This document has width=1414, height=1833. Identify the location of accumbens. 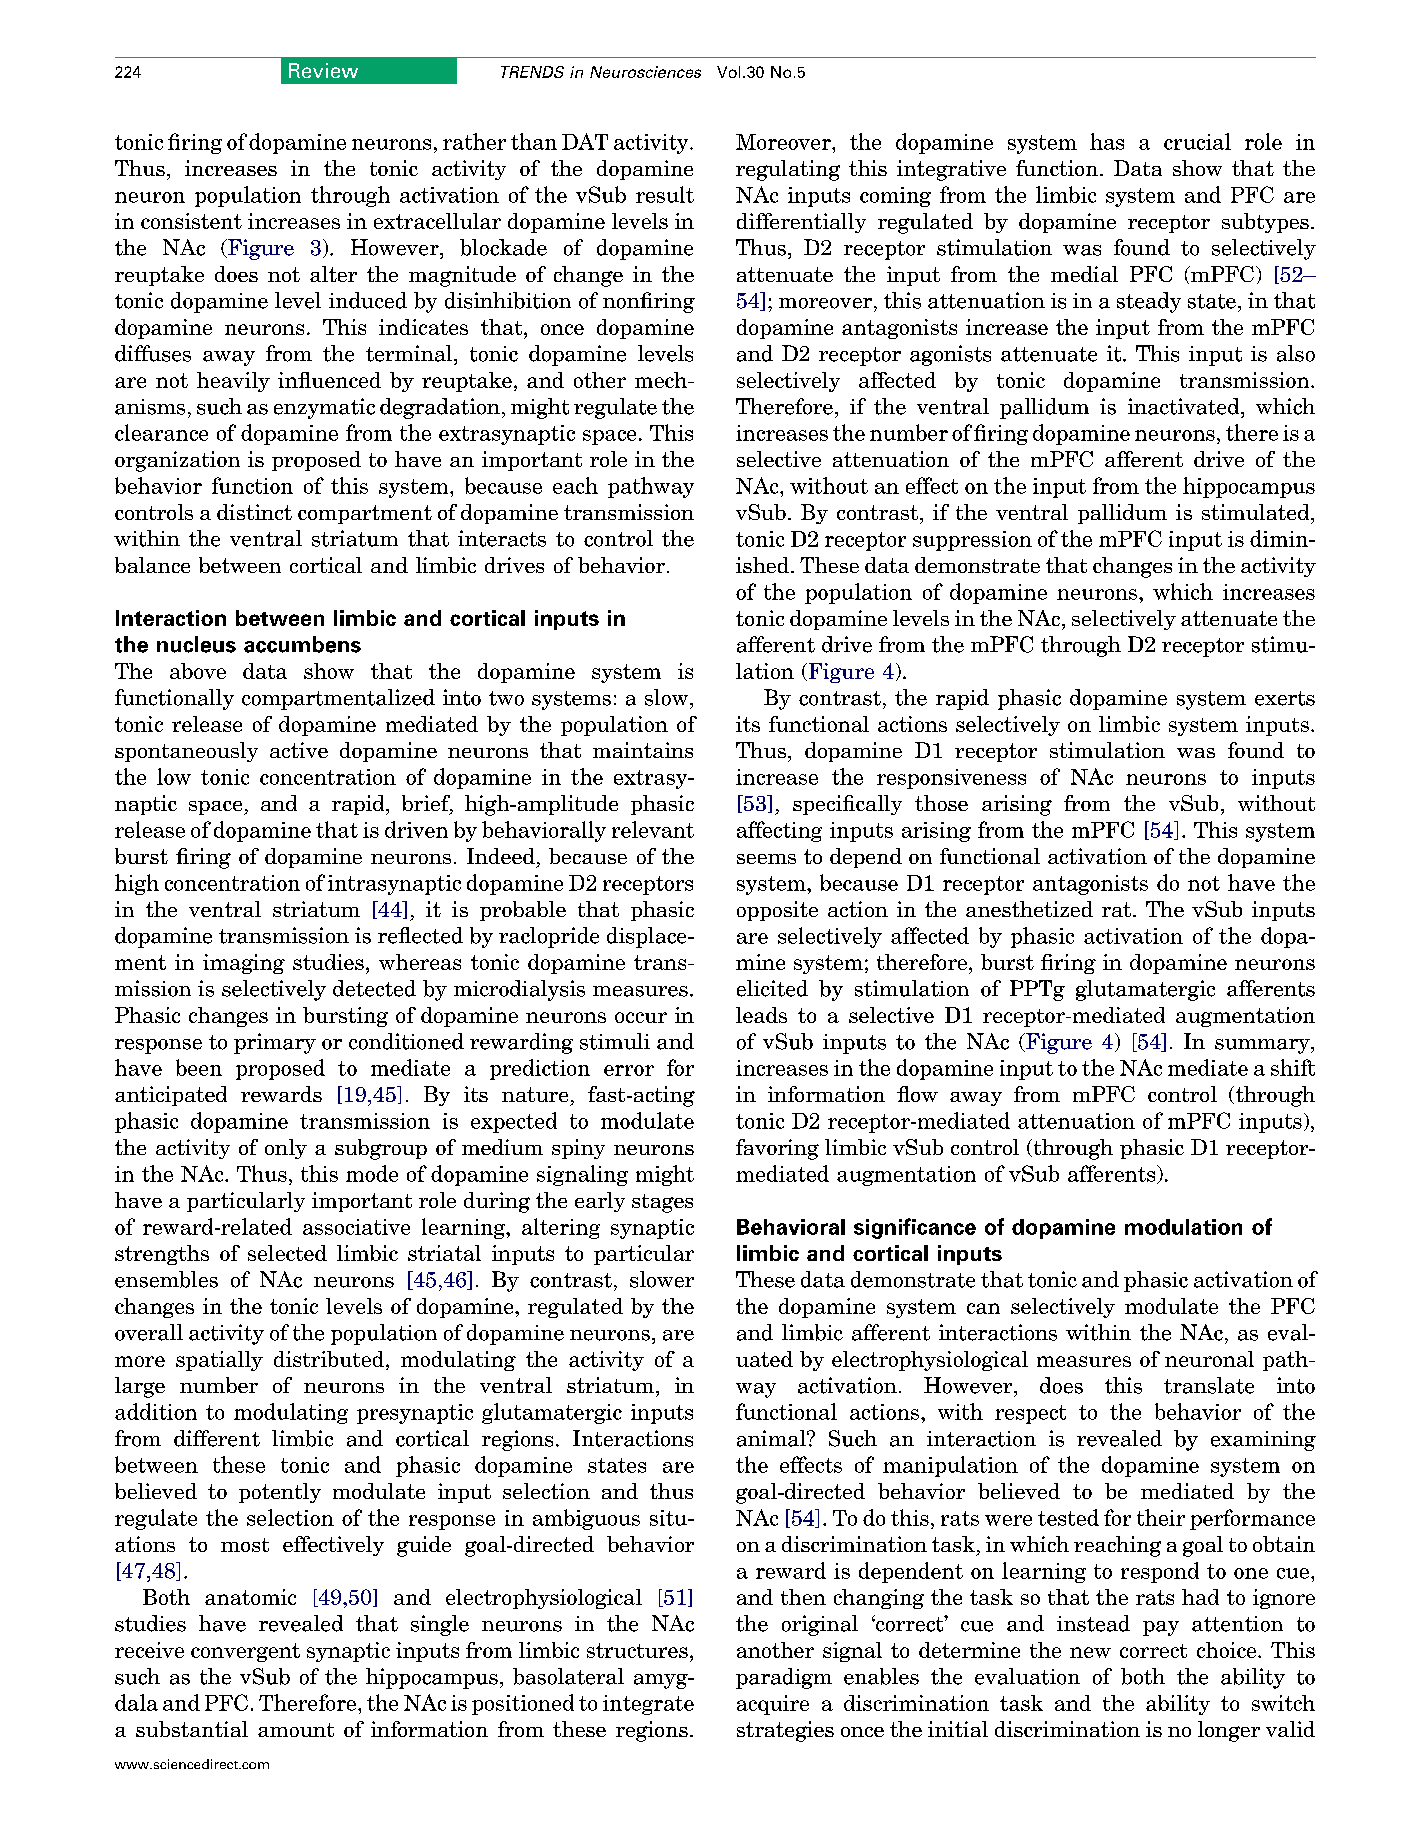
(302, 644).
